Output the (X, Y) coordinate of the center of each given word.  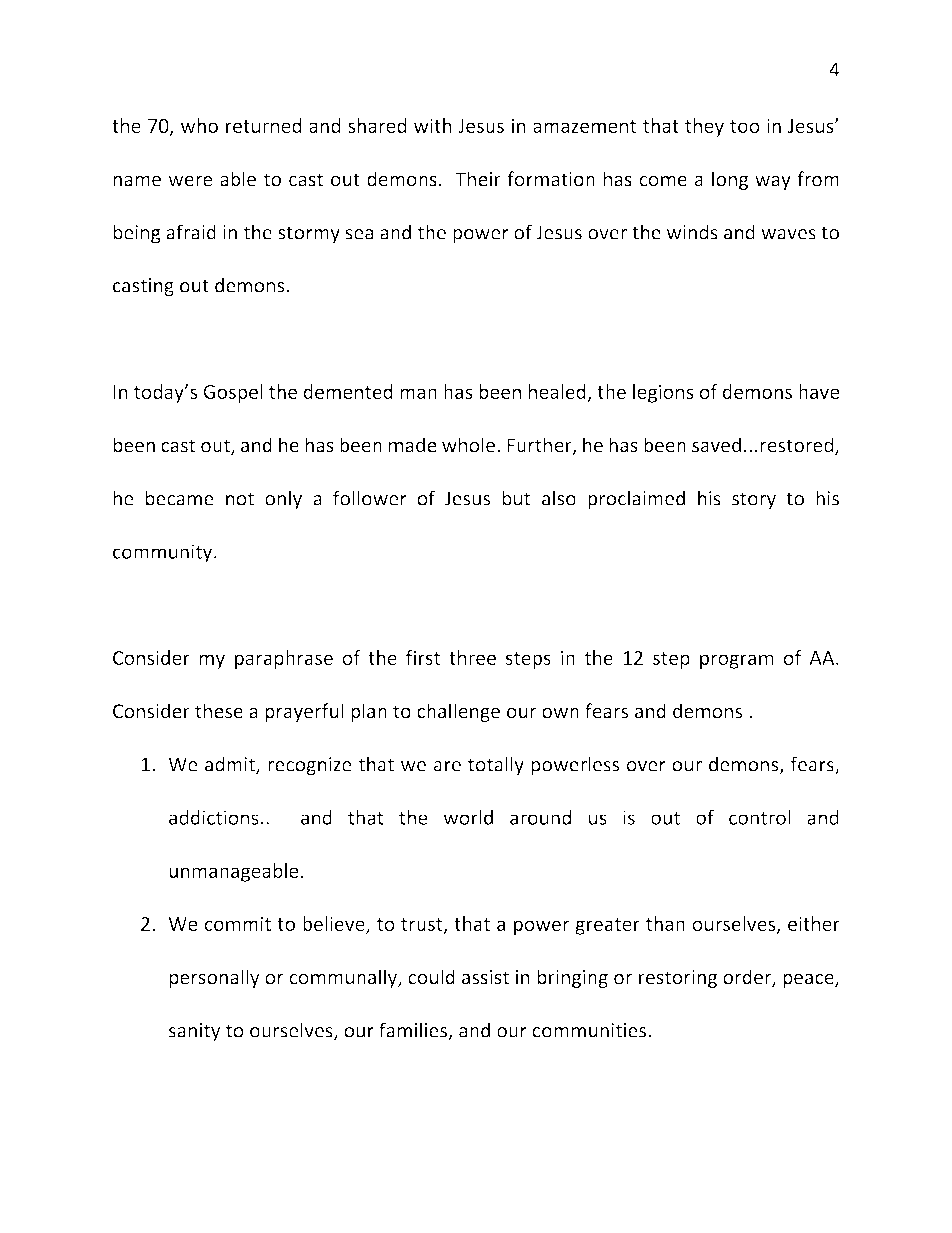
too (745, 126)
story (754, 501)
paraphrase (284, 659)
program (737, 661)
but (516, 498)
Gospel (233, 393)
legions (663, 393)
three (472, 657)
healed (558, 393)
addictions (214, 817)
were (190, 181)
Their (478, 179)
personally (214, 978)
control (760, 817)
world (468, 817)
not (240, 499)
